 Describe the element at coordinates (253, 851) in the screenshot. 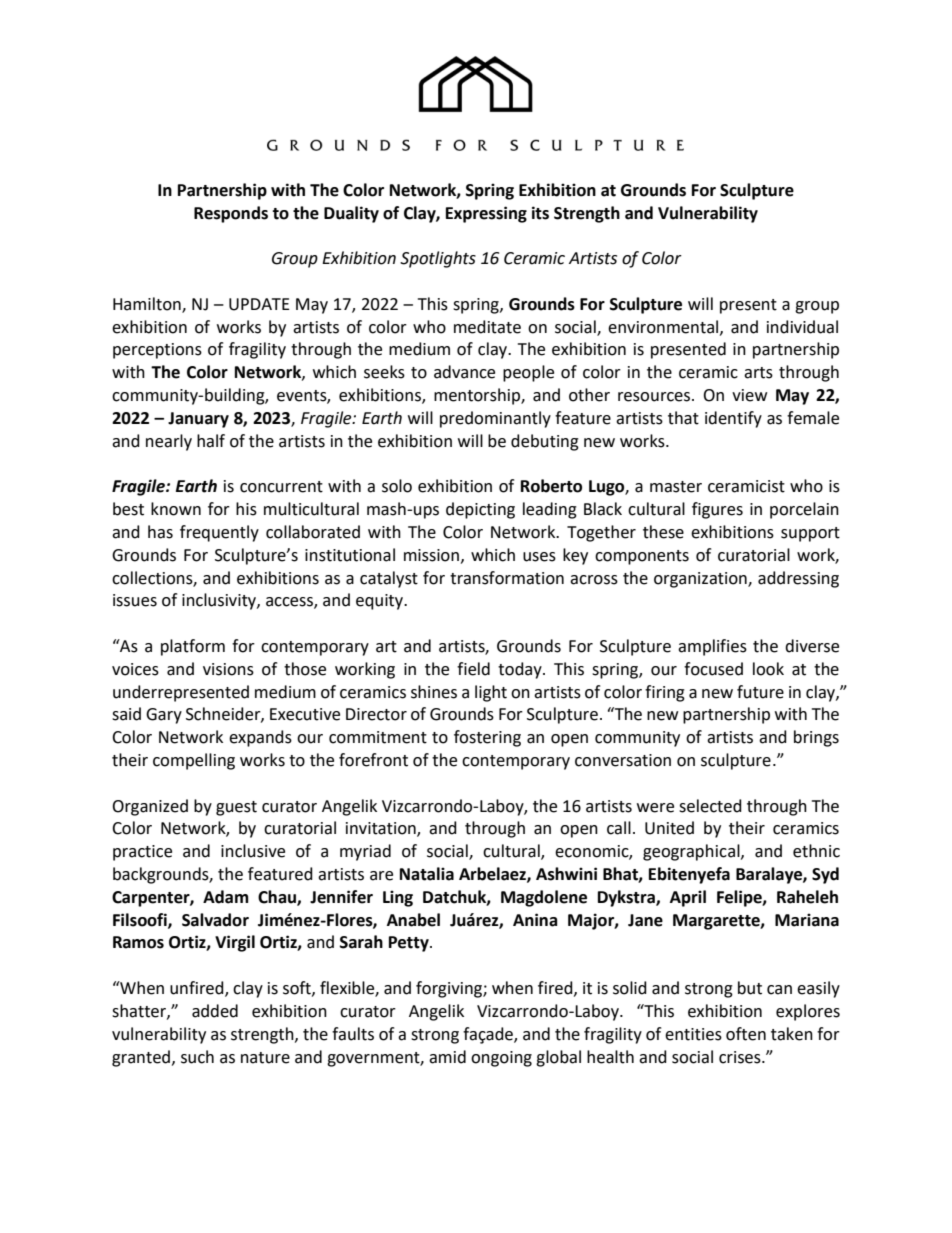

I see `inclusive` at that location.
